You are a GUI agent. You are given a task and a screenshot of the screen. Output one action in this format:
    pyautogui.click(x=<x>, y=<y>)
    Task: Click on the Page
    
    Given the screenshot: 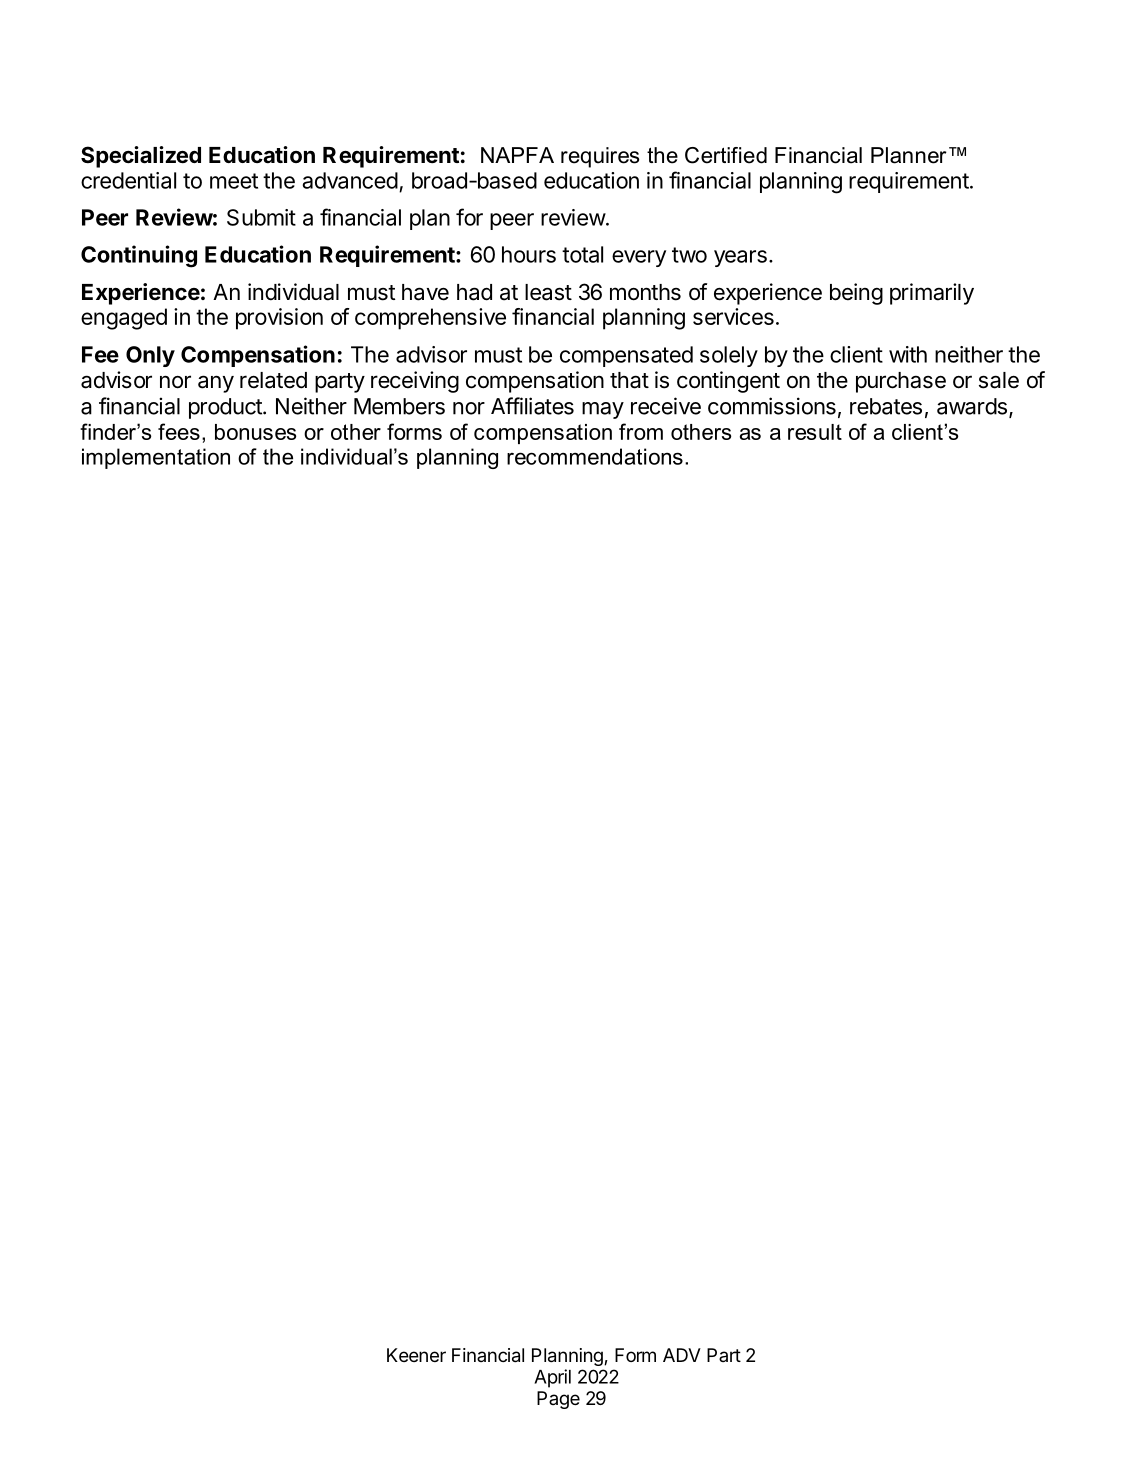 What is the action you would take?
    pyautogui.click(x=558, y=1400)
